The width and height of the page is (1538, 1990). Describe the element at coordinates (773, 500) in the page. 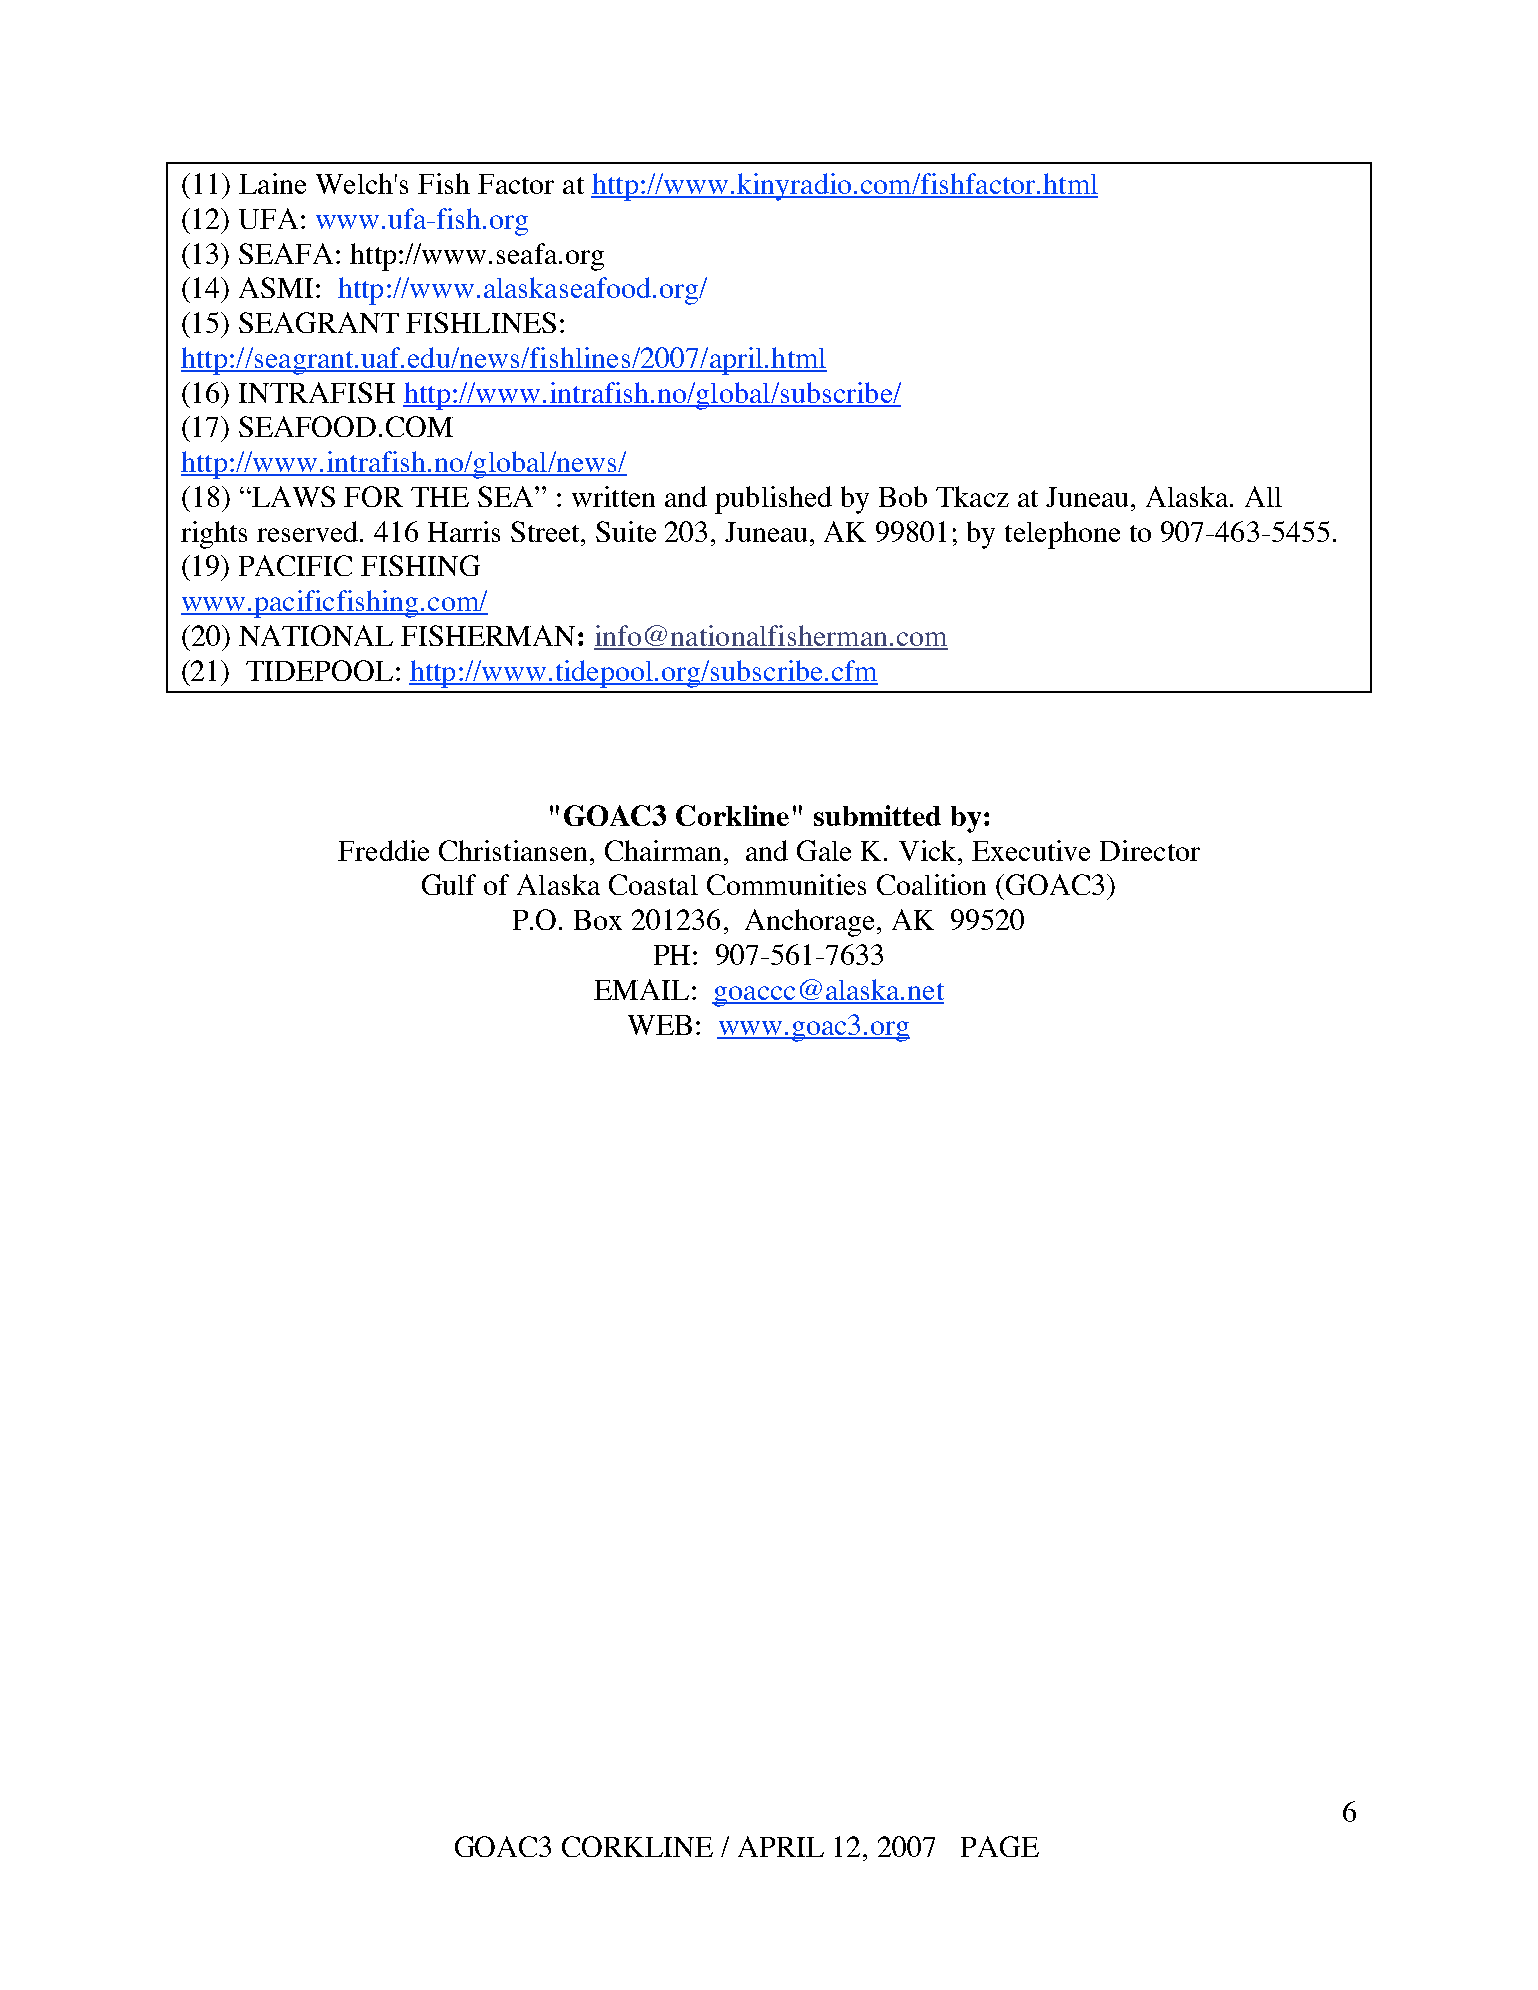

I see `published` at that location.
